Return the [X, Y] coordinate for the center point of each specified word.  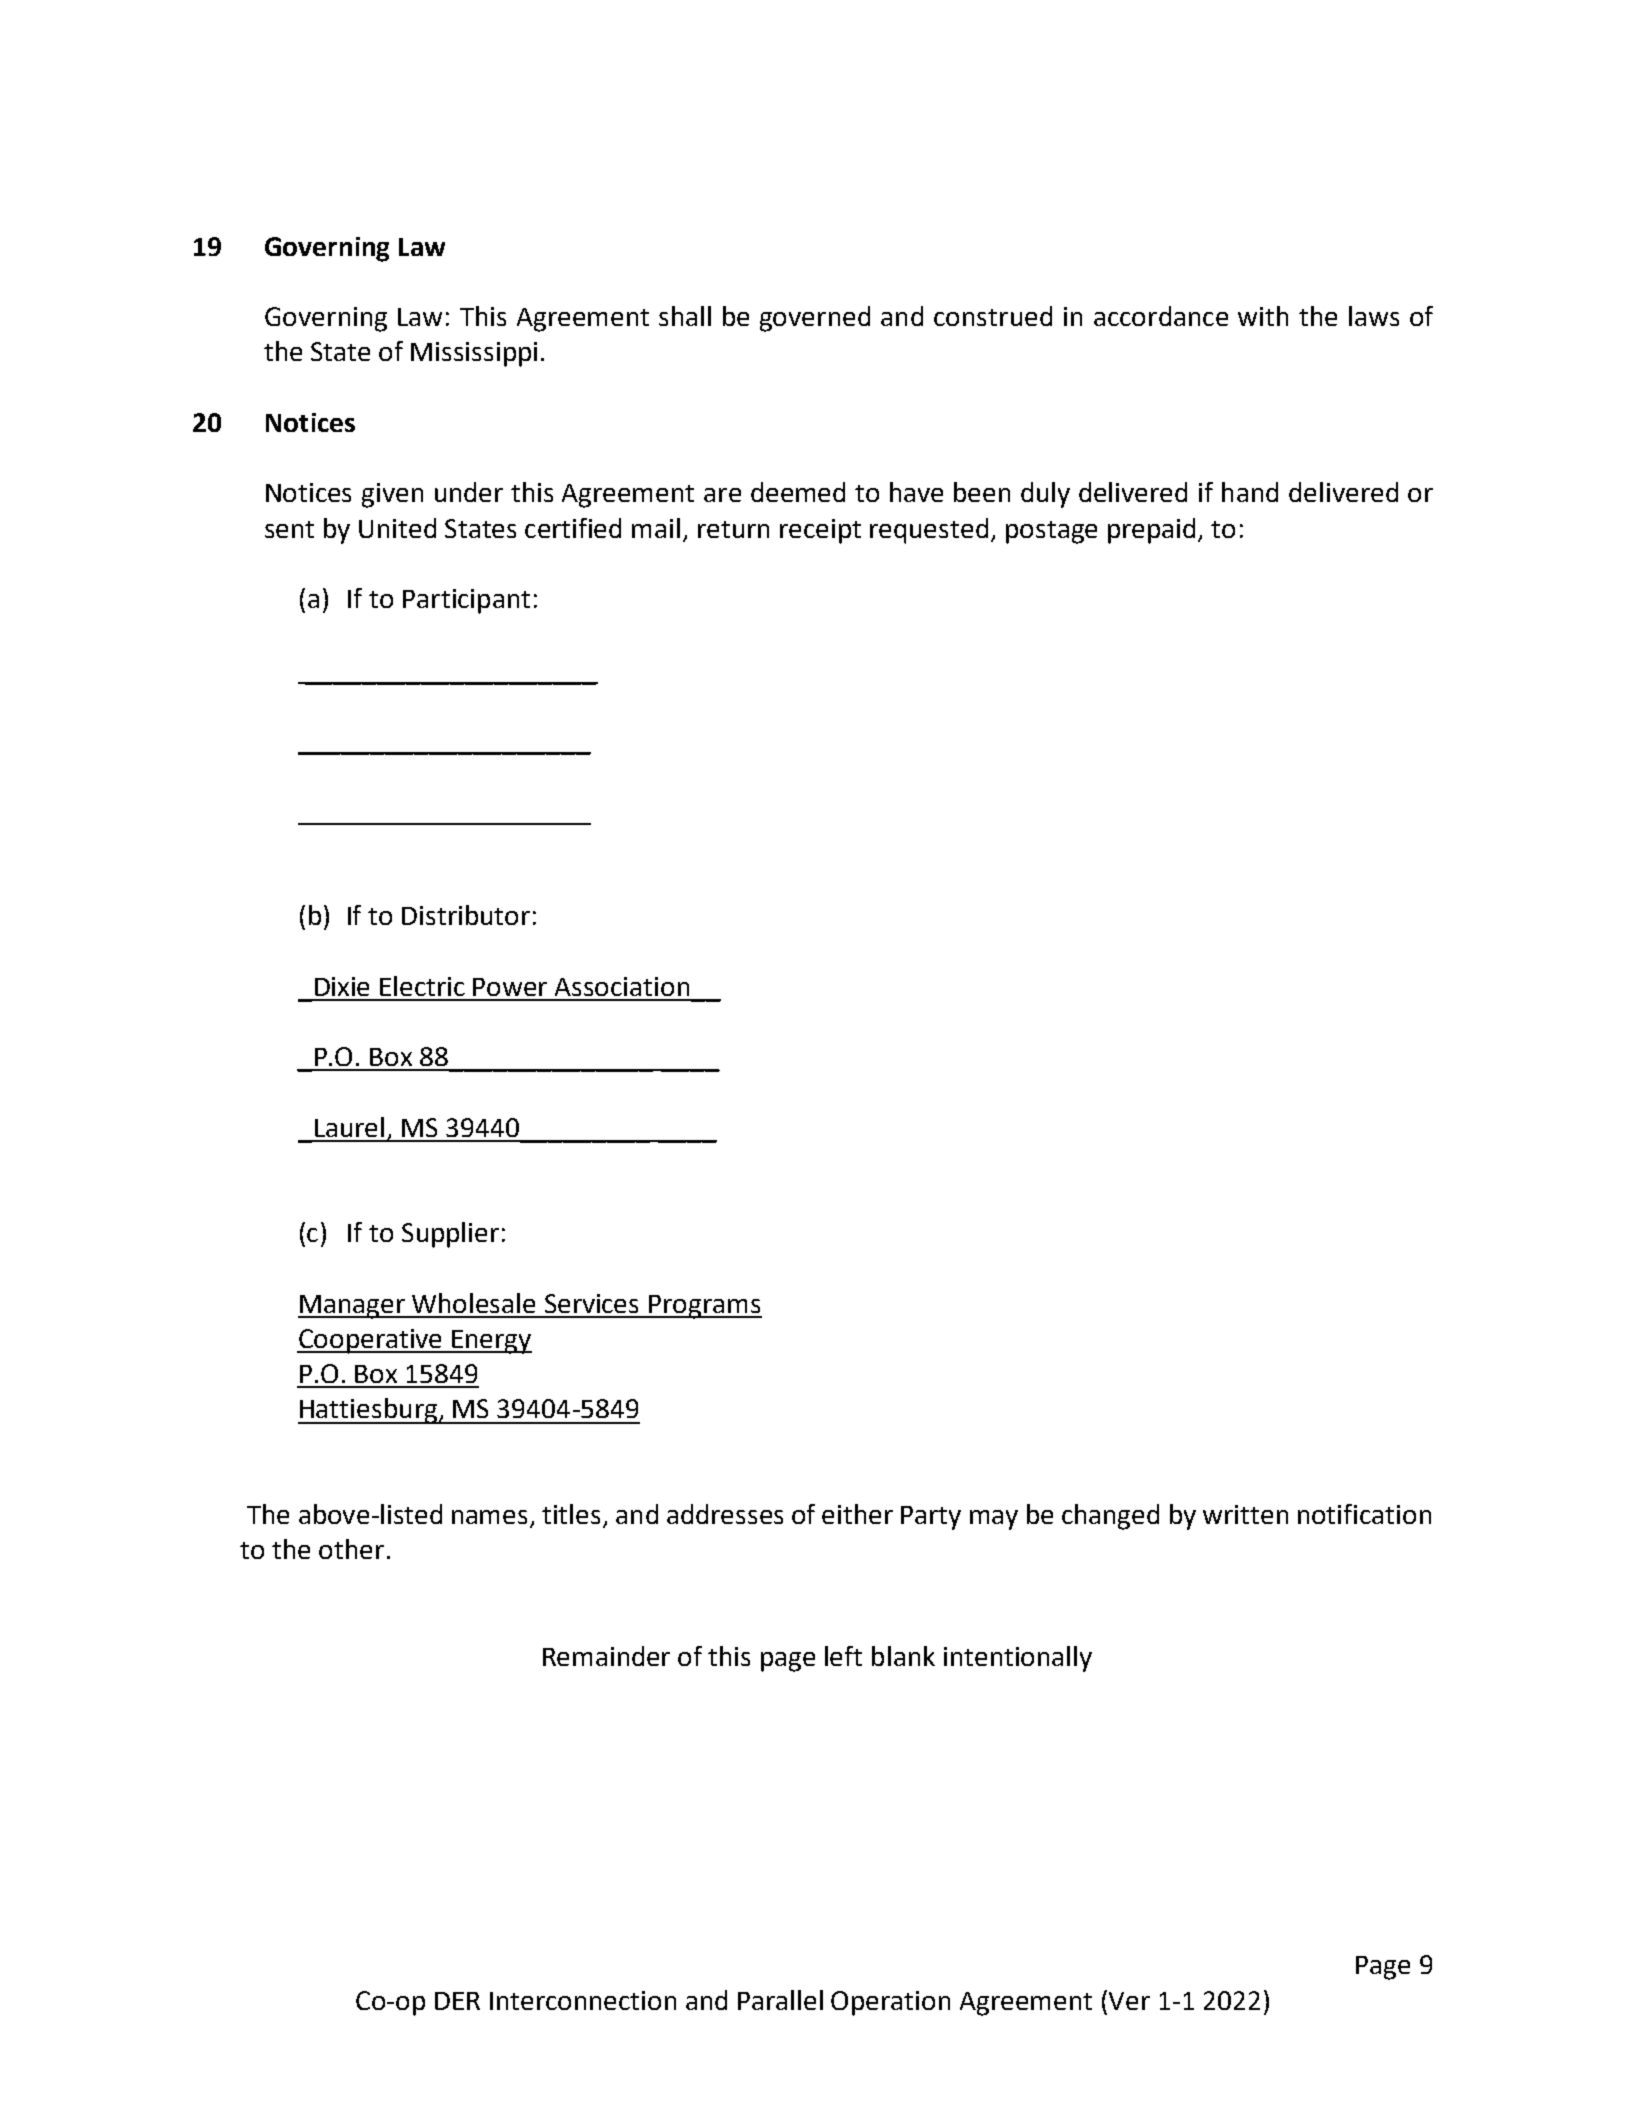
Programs [704, 1307]
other [351, 1549]
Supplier [450, 1235]
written [1245, 1514]
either [857, 1514]
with [1263, 316]
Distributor [466, 915]
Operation [890, 2003]
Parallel [780, 2000]
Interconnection [583, 2000]
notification [1364, 1514]
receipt [820, 531]
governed [815, 319]
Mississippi [474, 354]
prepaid [1151, 531]
